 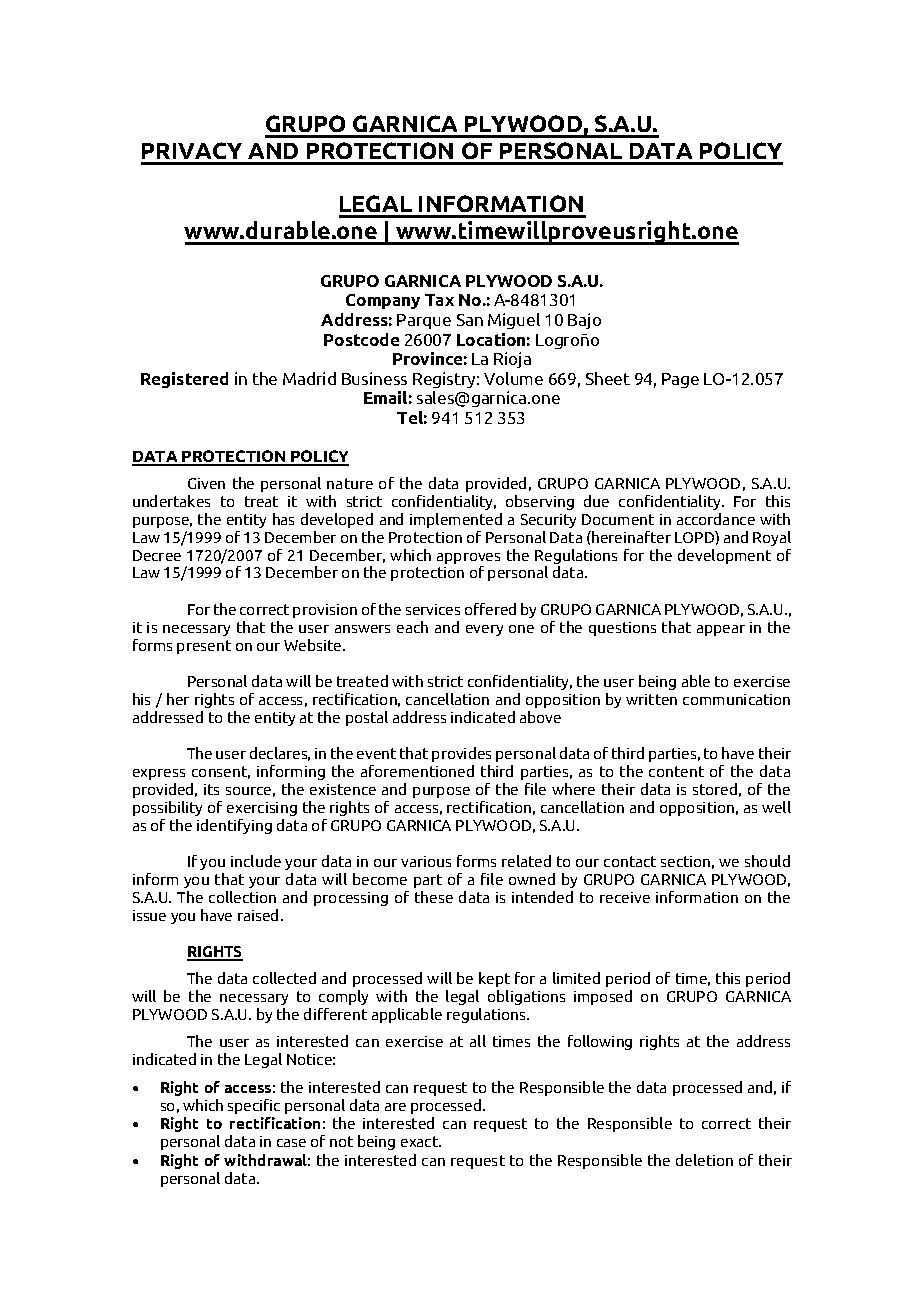 I want to click on should, so click(x=767, y=861).
